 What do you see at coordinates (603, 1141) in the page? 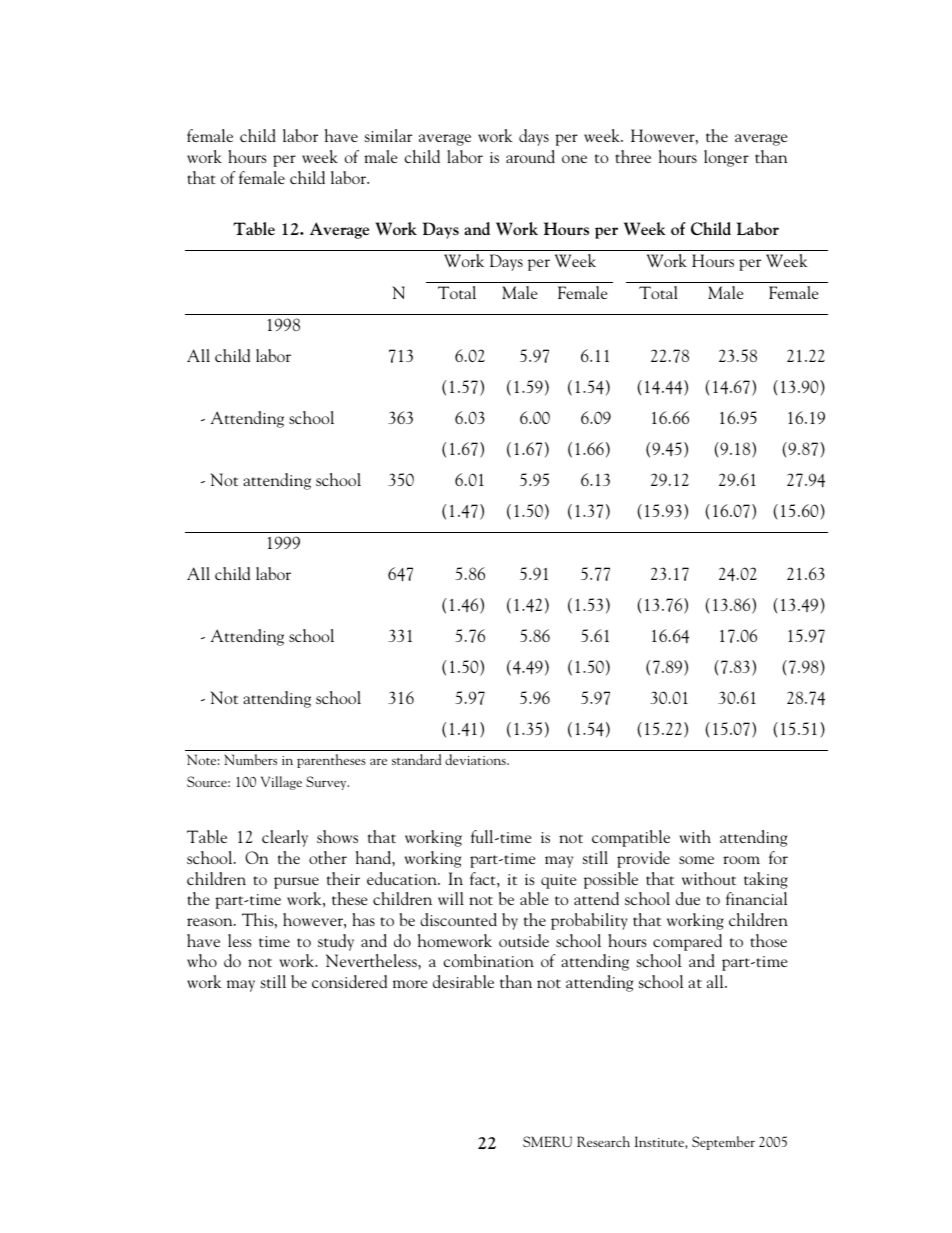
I see `Research` at bounding box center [603, 1141].
